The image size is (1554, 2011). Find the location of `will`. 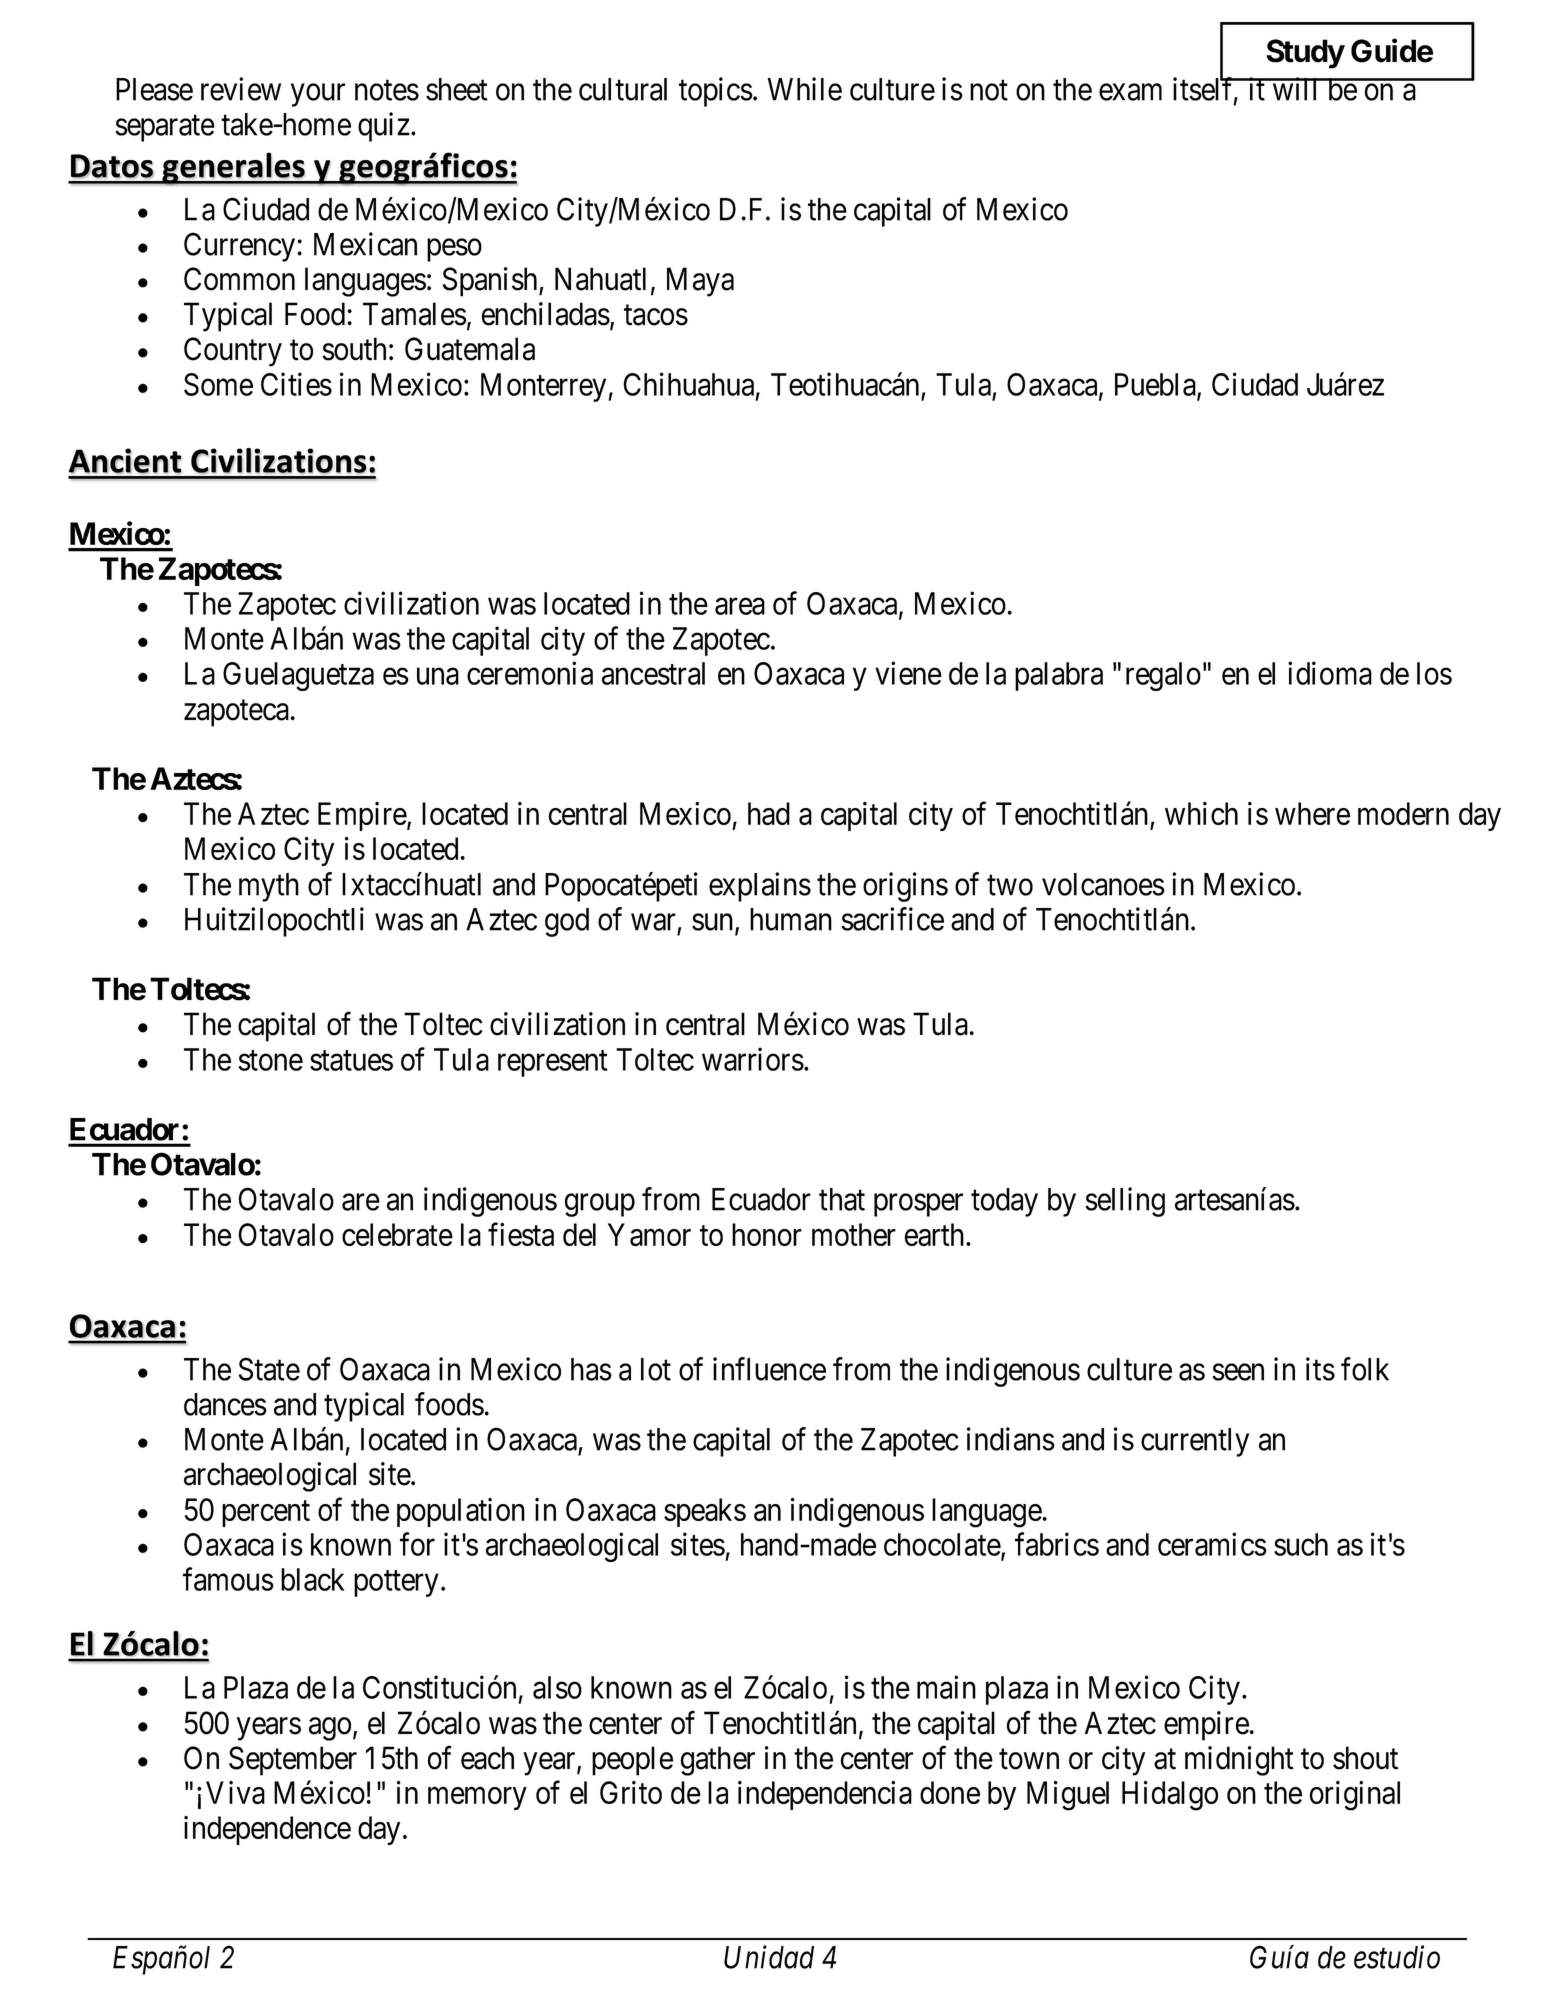

will is located at coordinates (1296, 89).
